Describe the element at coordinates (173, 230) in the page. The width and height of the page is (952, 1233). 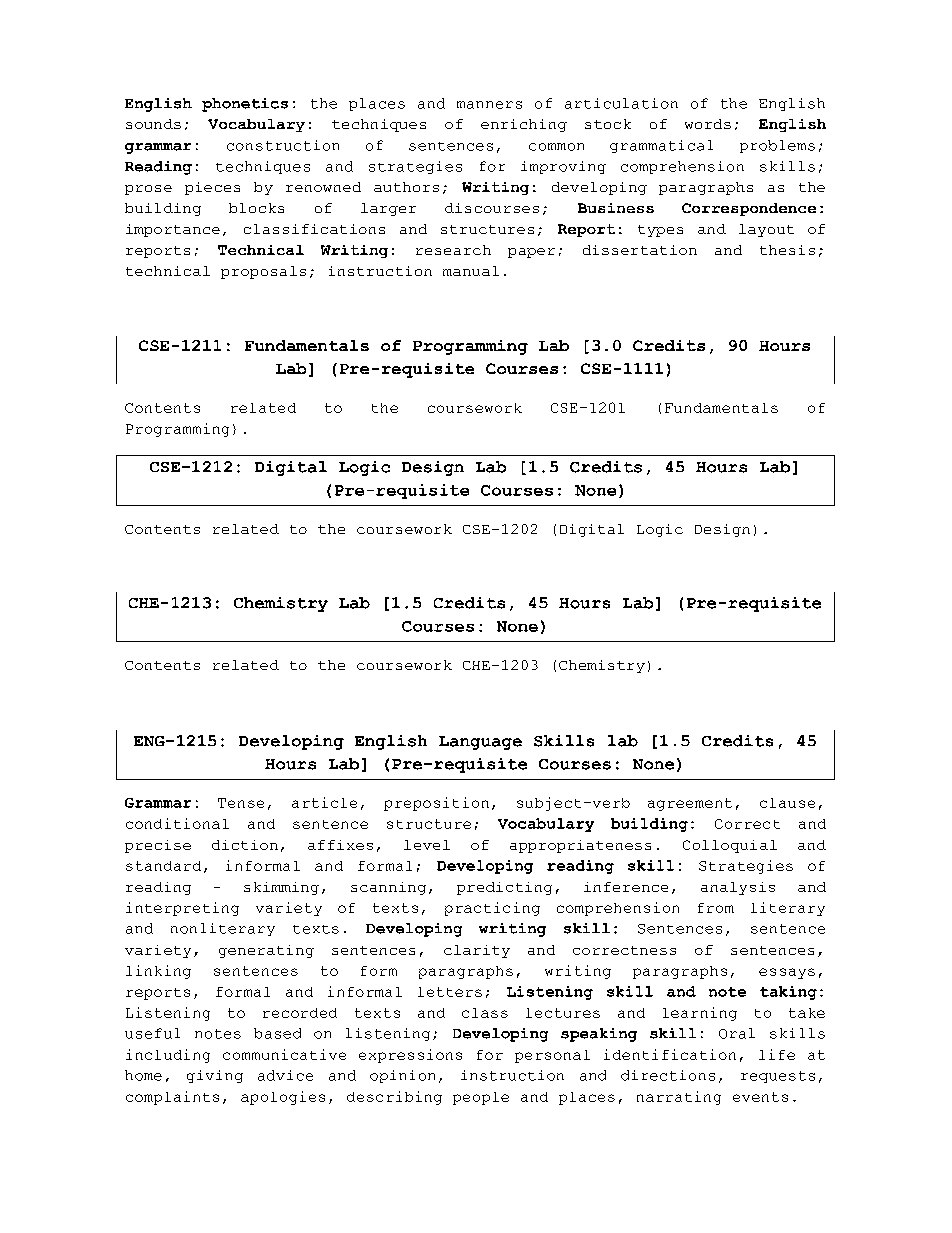
I see `importance` at that location.
